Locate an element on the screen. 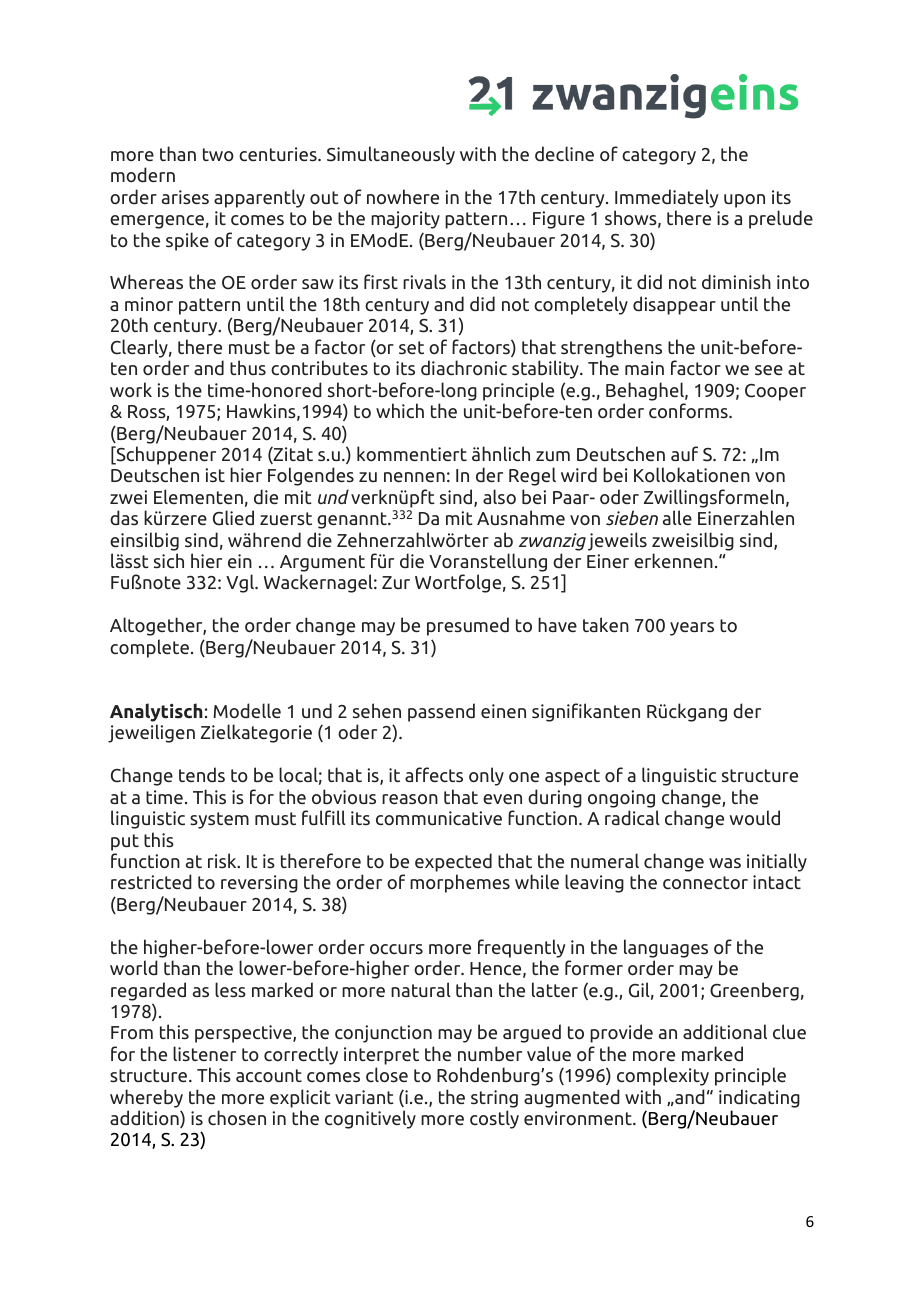  expected is located at coordinates (453, 862).
